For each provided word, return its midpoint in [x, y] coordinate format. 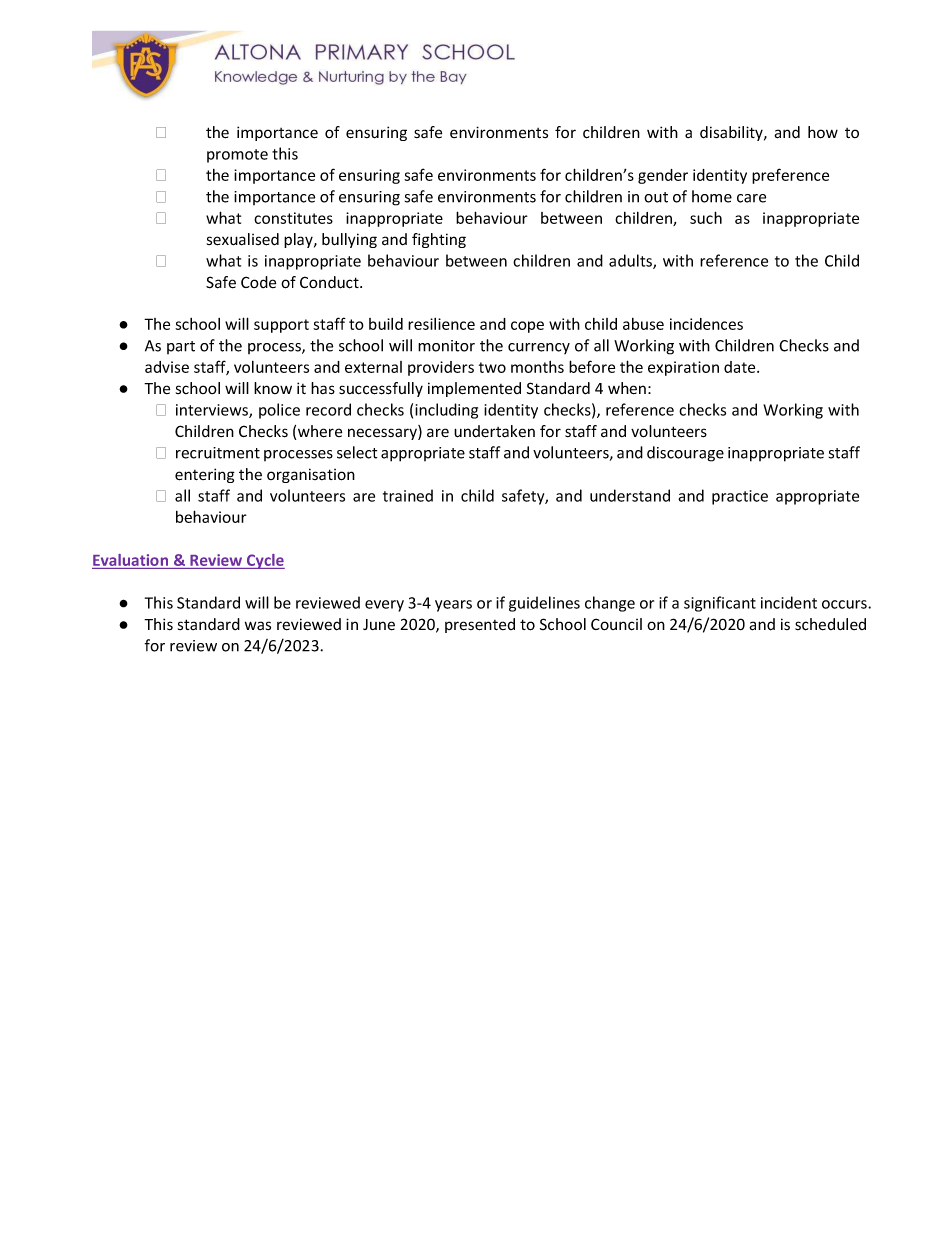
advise [167, 367]
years [453, 606]
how [823, 132]
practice [740, 497]
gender [663, 176]
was [258, 625]
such [706, 217]
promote [237, 156]
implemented [474, 389]
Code [258, 282]
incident [789, 602]
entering [205, 475]
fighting [439, 240]
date [741, 367]
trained [408, 495]
